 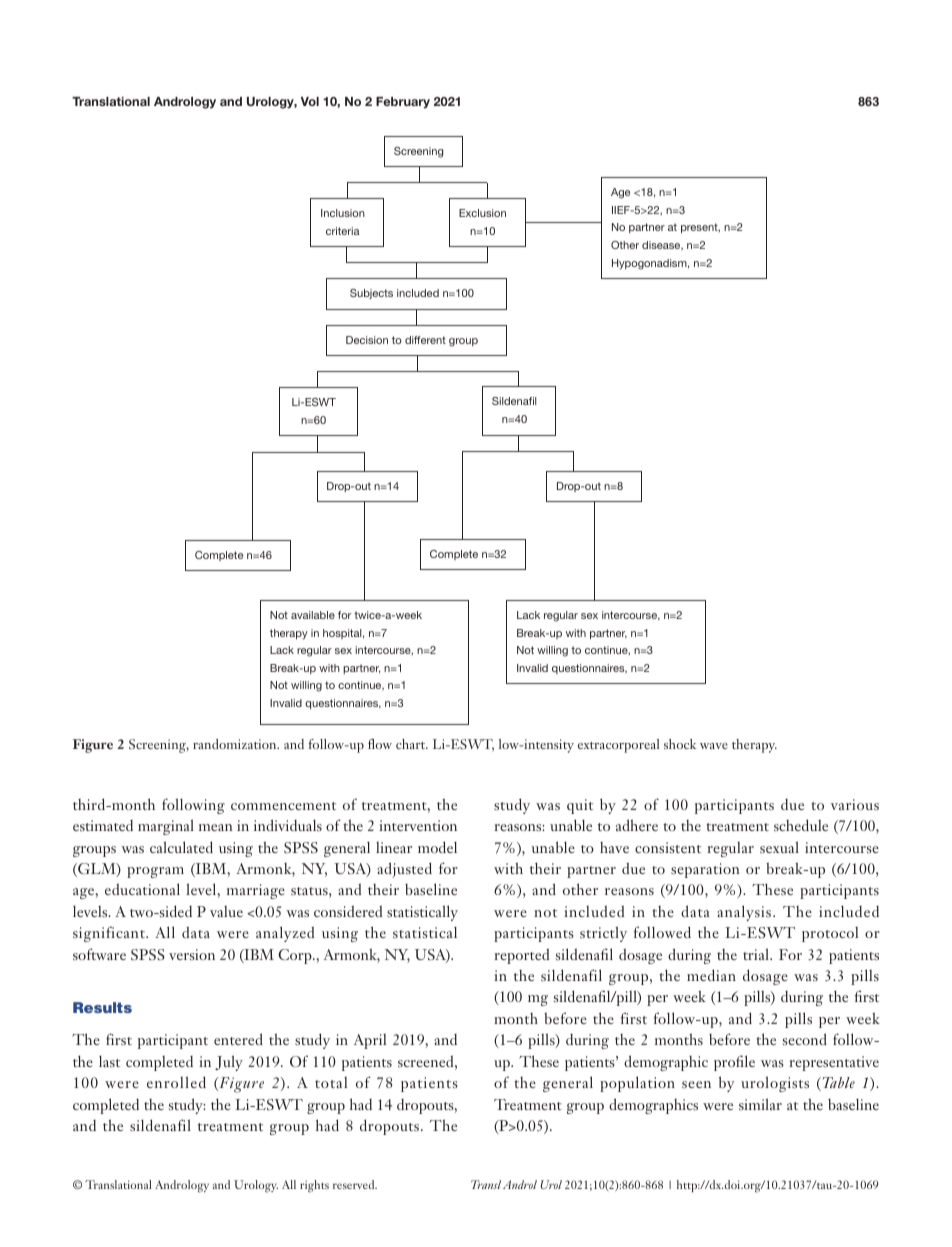 What do you see at coordinates (176, 1082) in the page?
I see `enrolled` at bounding box center [176, 1082].
